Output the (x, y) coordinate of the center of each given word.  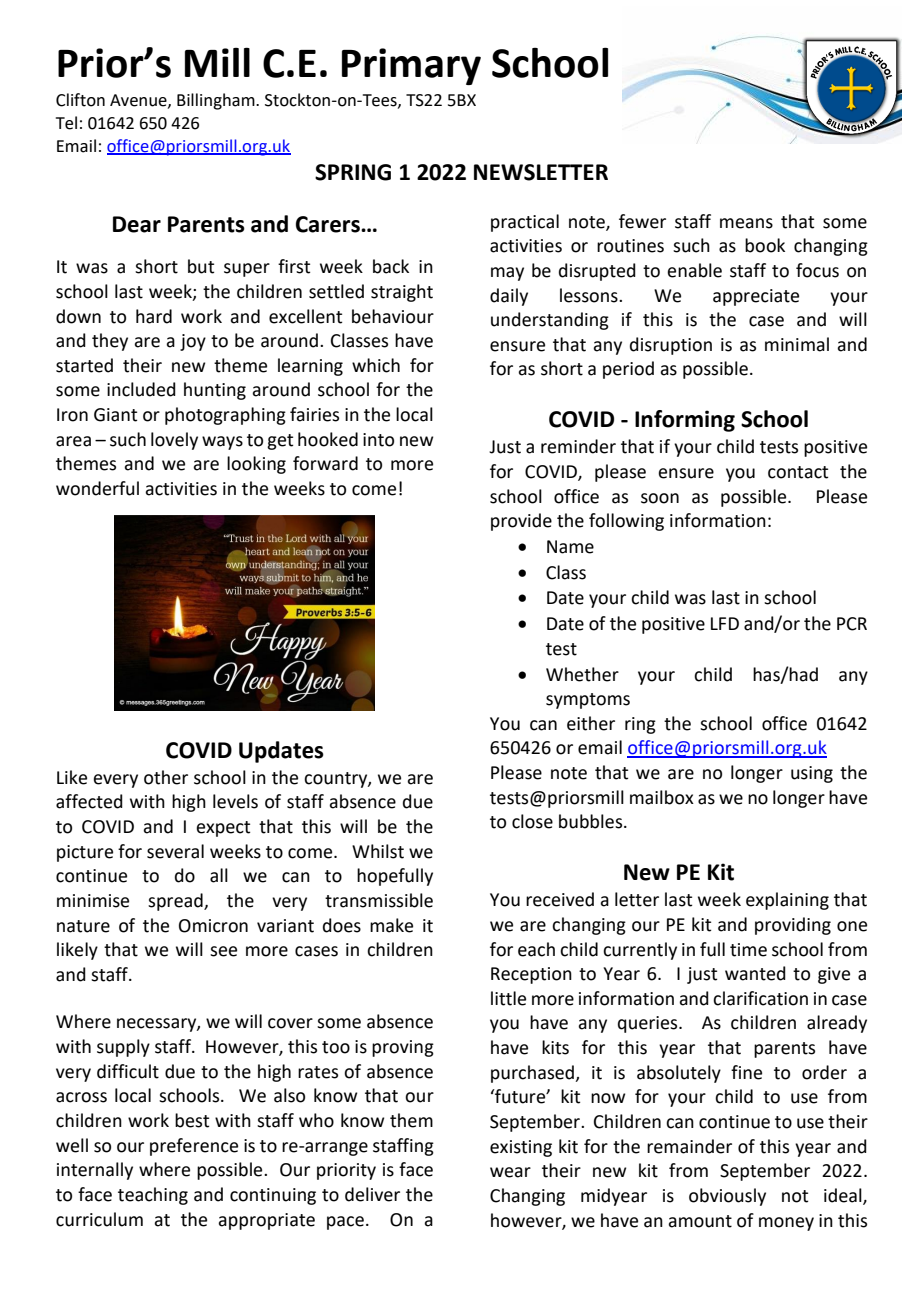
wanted (755, 973)
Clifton (80, 100)
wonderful (97, 488)
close (532, 821)
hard (154, 316)
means (746, 223)
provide (521, 522)
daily (509, 297)
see (223, 951)
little (508, 998)
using (812, 774)
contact (798, 472)
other (166, 777)
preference (194, 1147)
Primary (411, 66)
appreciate (756, 297)
